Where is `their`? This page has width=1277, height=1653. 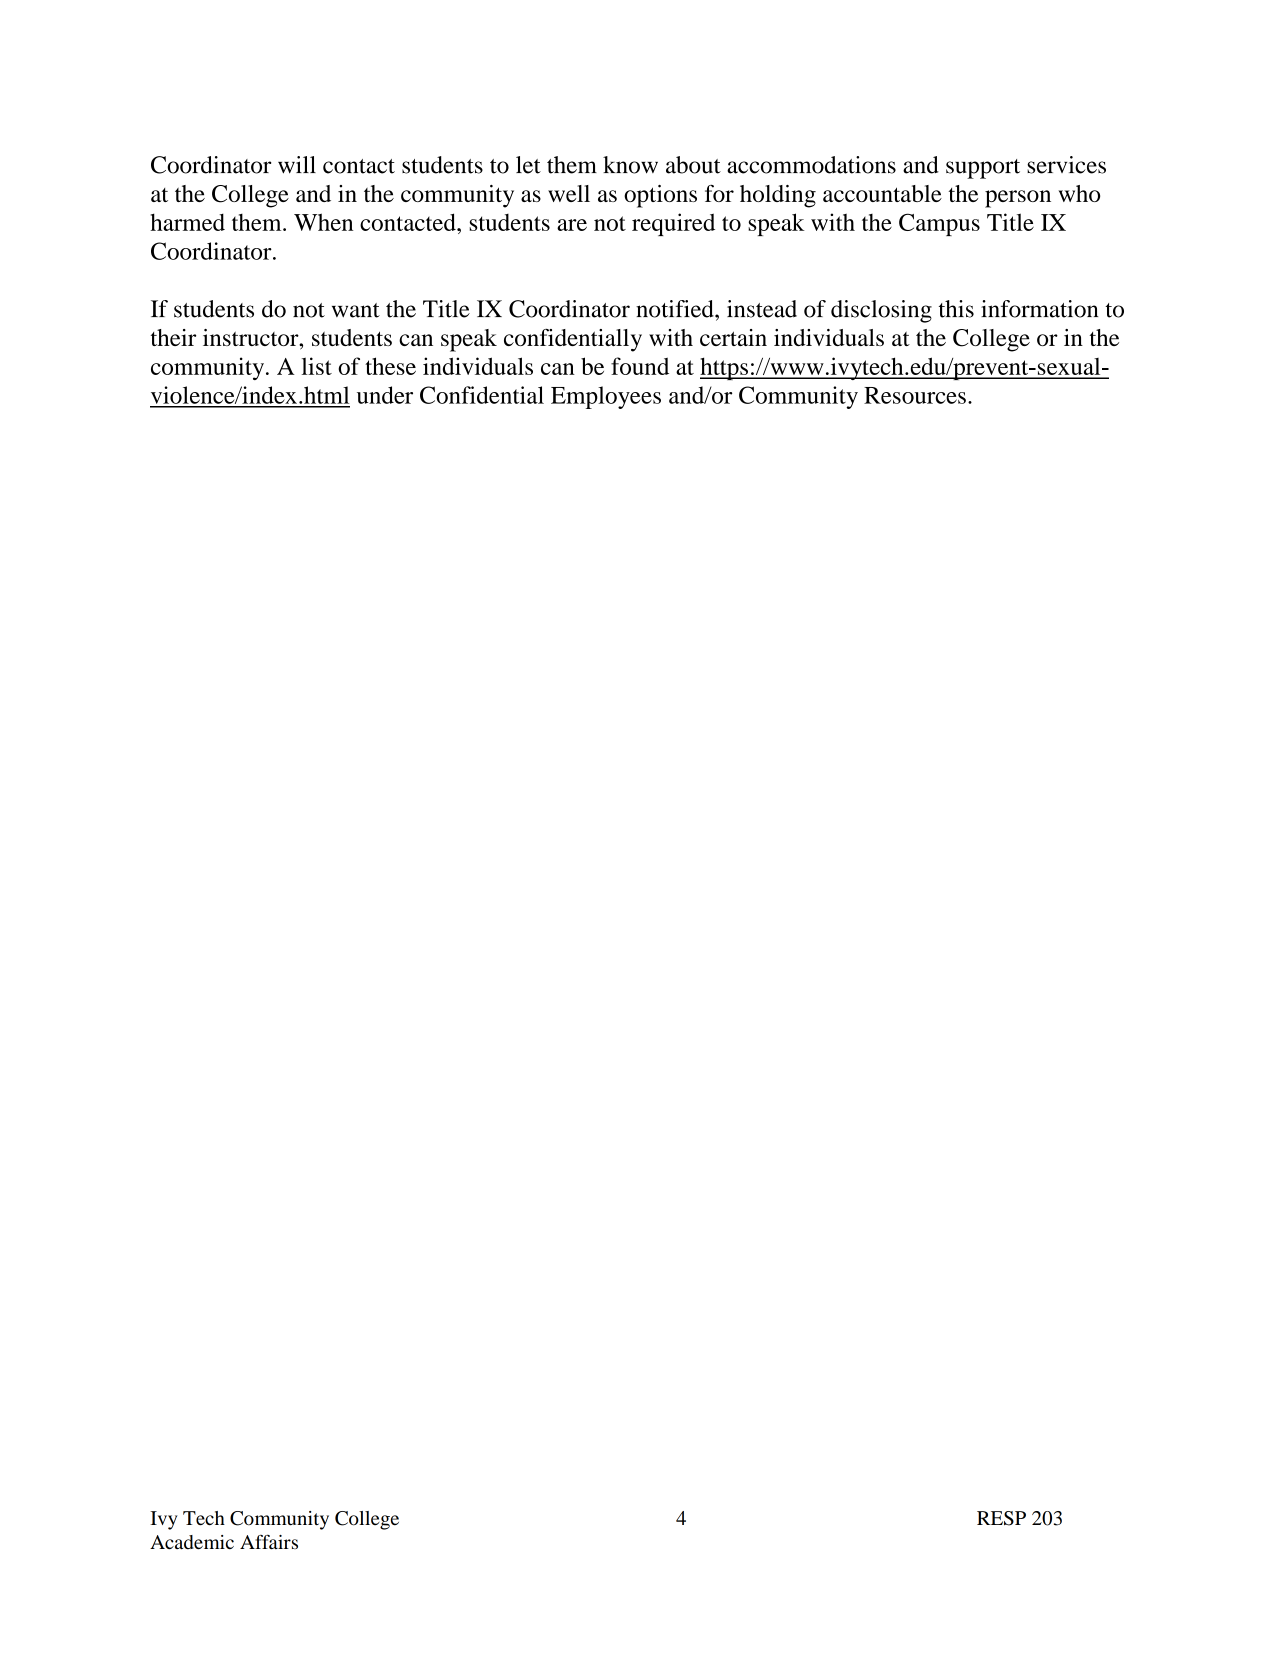 their is located at coordinates (173, 337).
